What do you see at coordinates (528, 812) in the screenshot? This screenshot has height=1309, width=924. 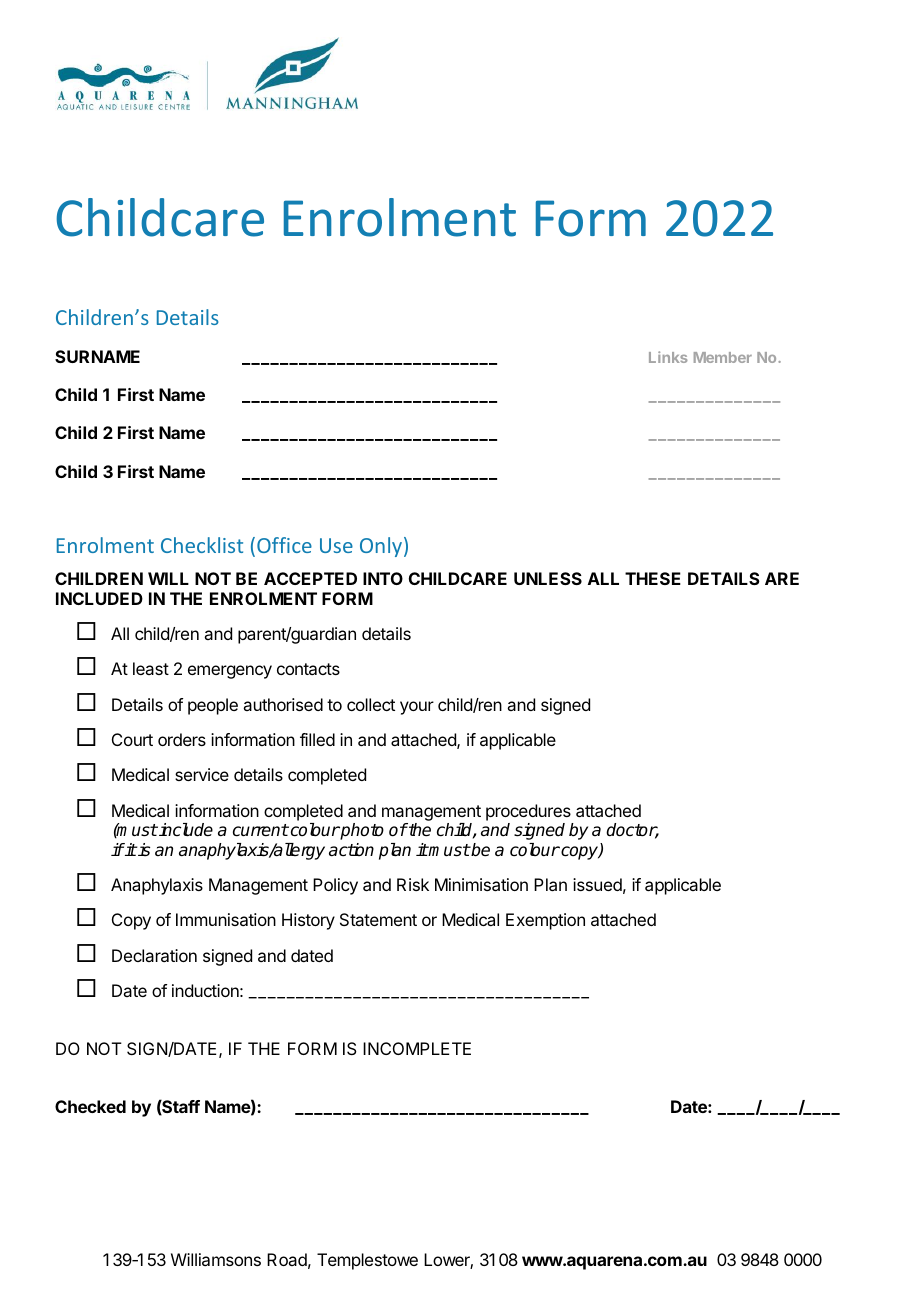 I see `procedures` at bounding box center [528, 812].
